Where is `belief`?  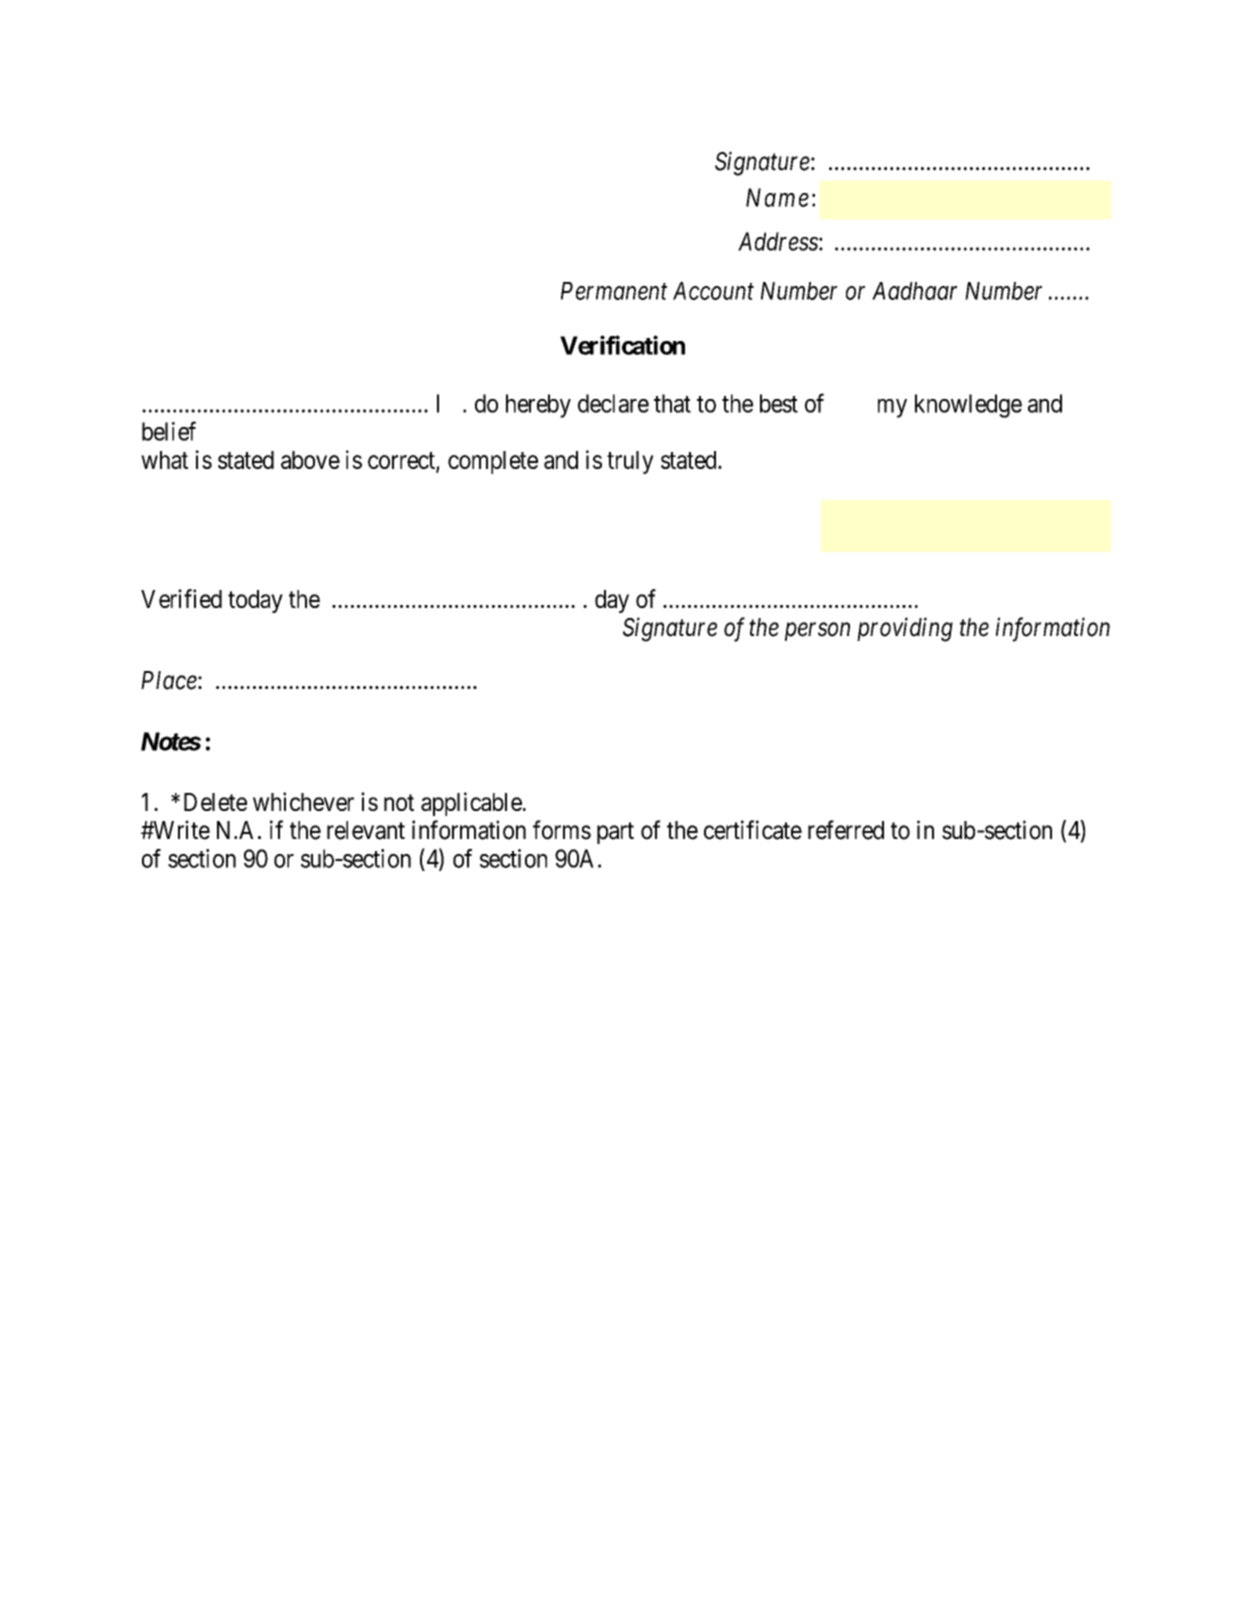 belief is located at coordinates (169, 431).
